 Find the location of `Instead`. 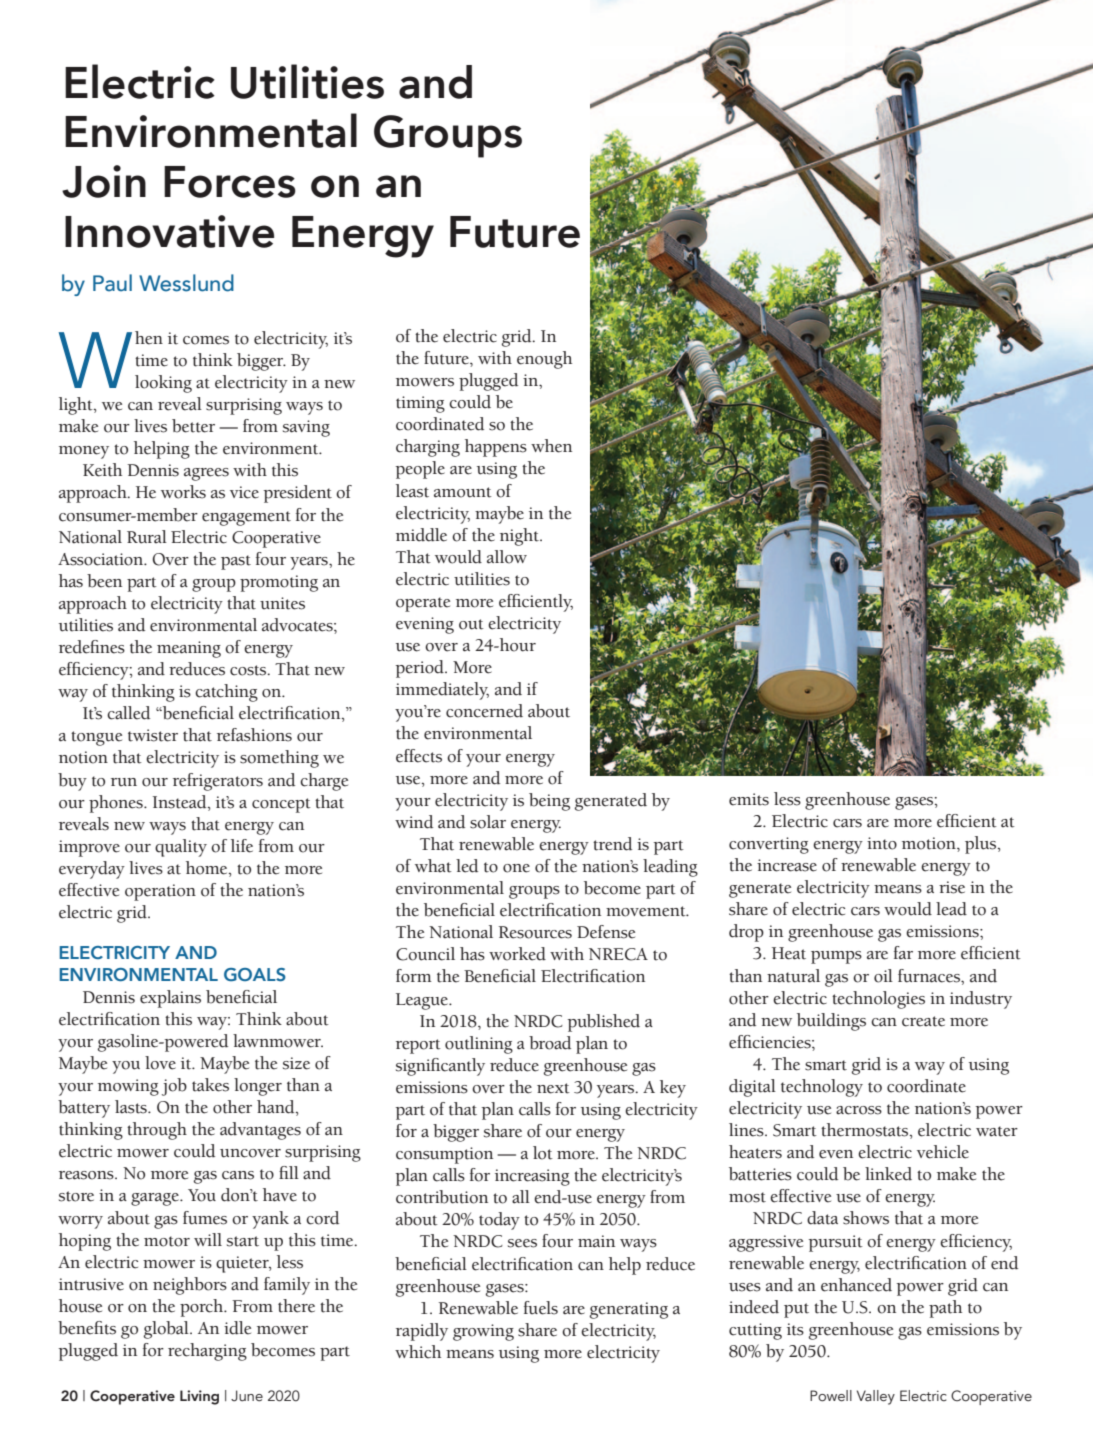

Instead is located at coordinates (181, 802).
